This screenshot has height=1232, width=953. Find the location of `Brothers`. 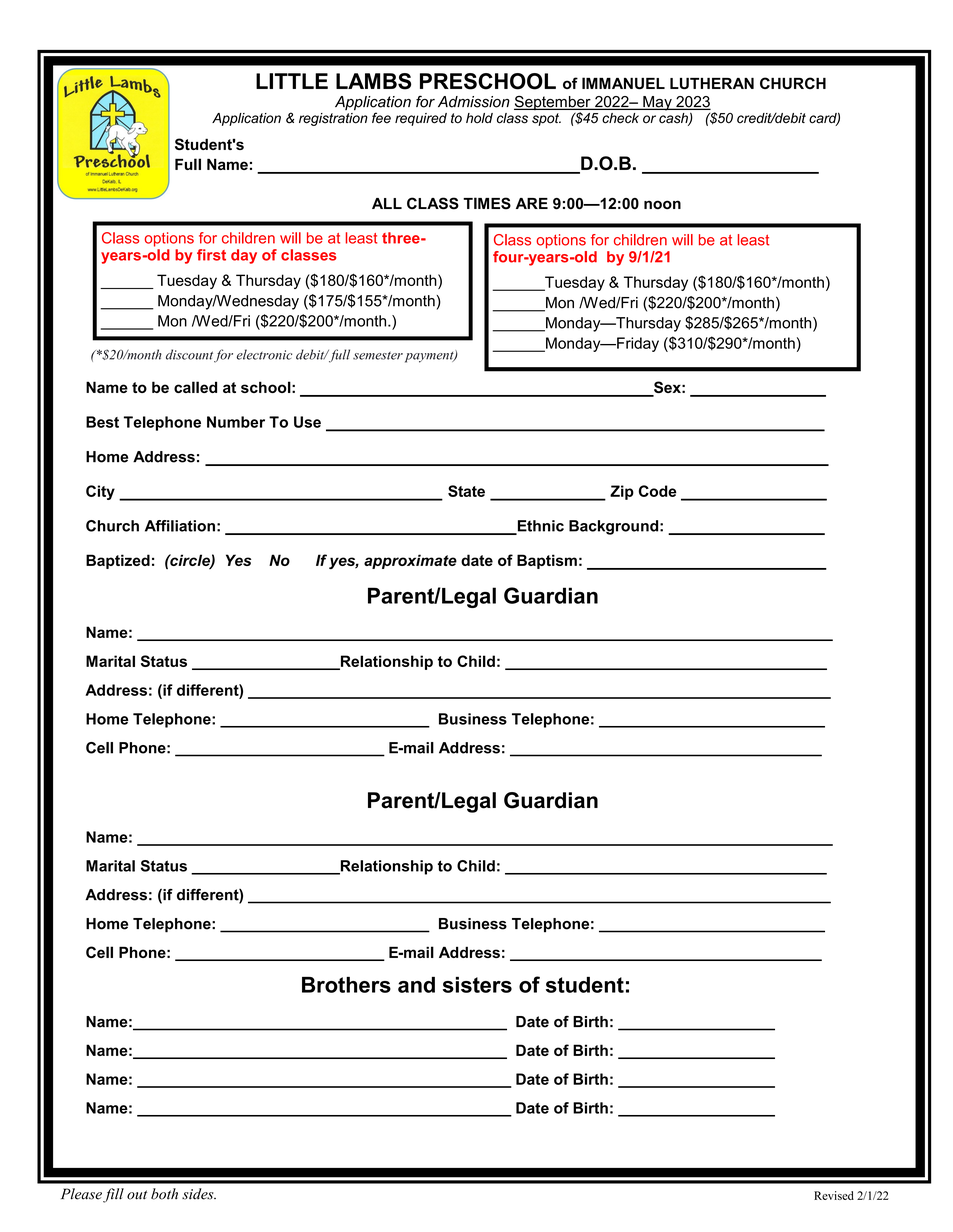

Brothers is located at coordinates (346, 985).
